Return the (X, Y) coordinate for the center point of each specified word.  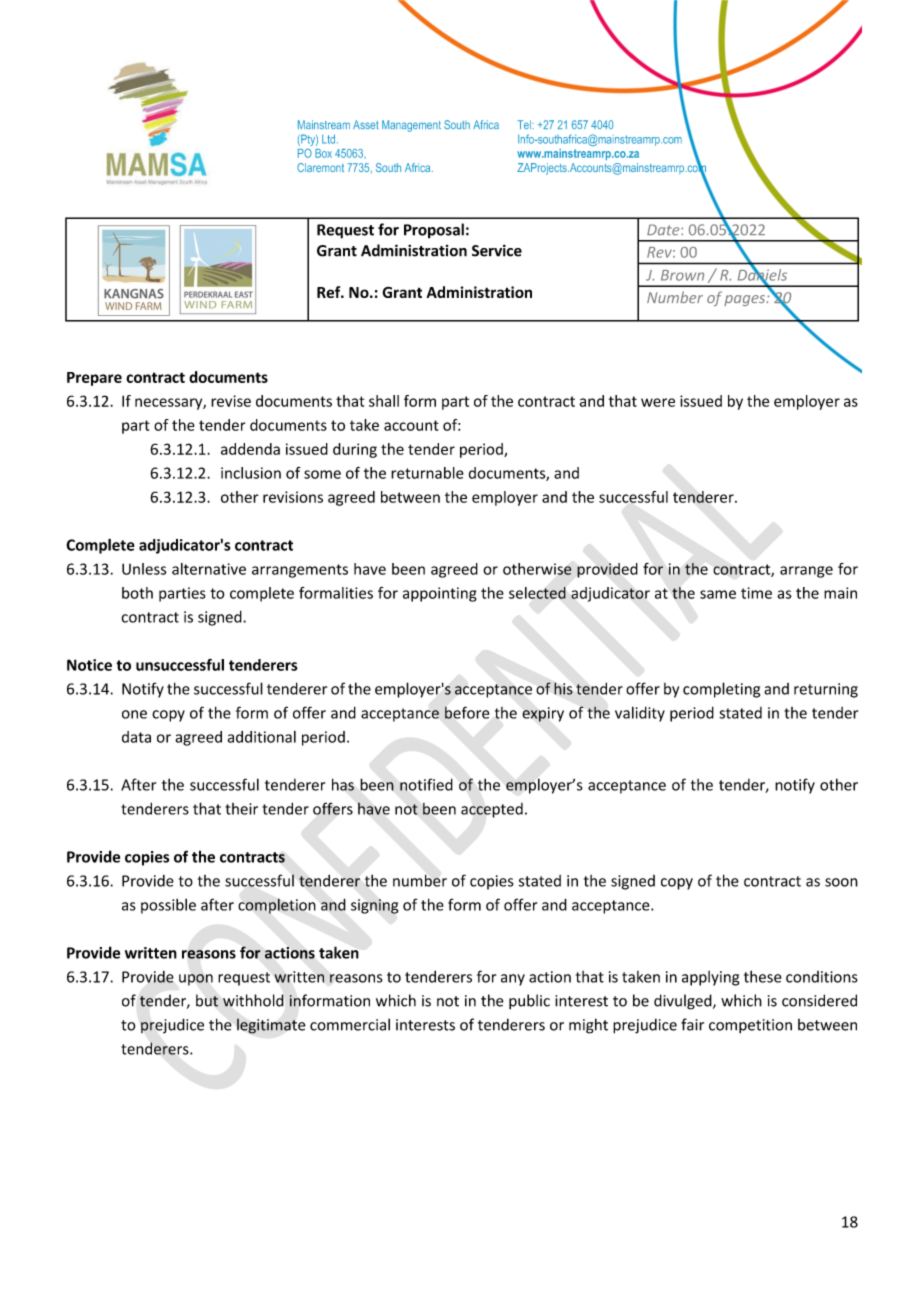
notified (426, 784)
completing (721, 690)
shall (384, 401)
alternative (209, 569)
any (513, 980)
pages (746, 300)
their (241, 809)
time (756, 593)
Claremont (320, 167)
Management (411, 126)
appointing (440, 594)
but (207, 1000)
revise (231, 401)
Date (664, 230)
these (763, 976)
